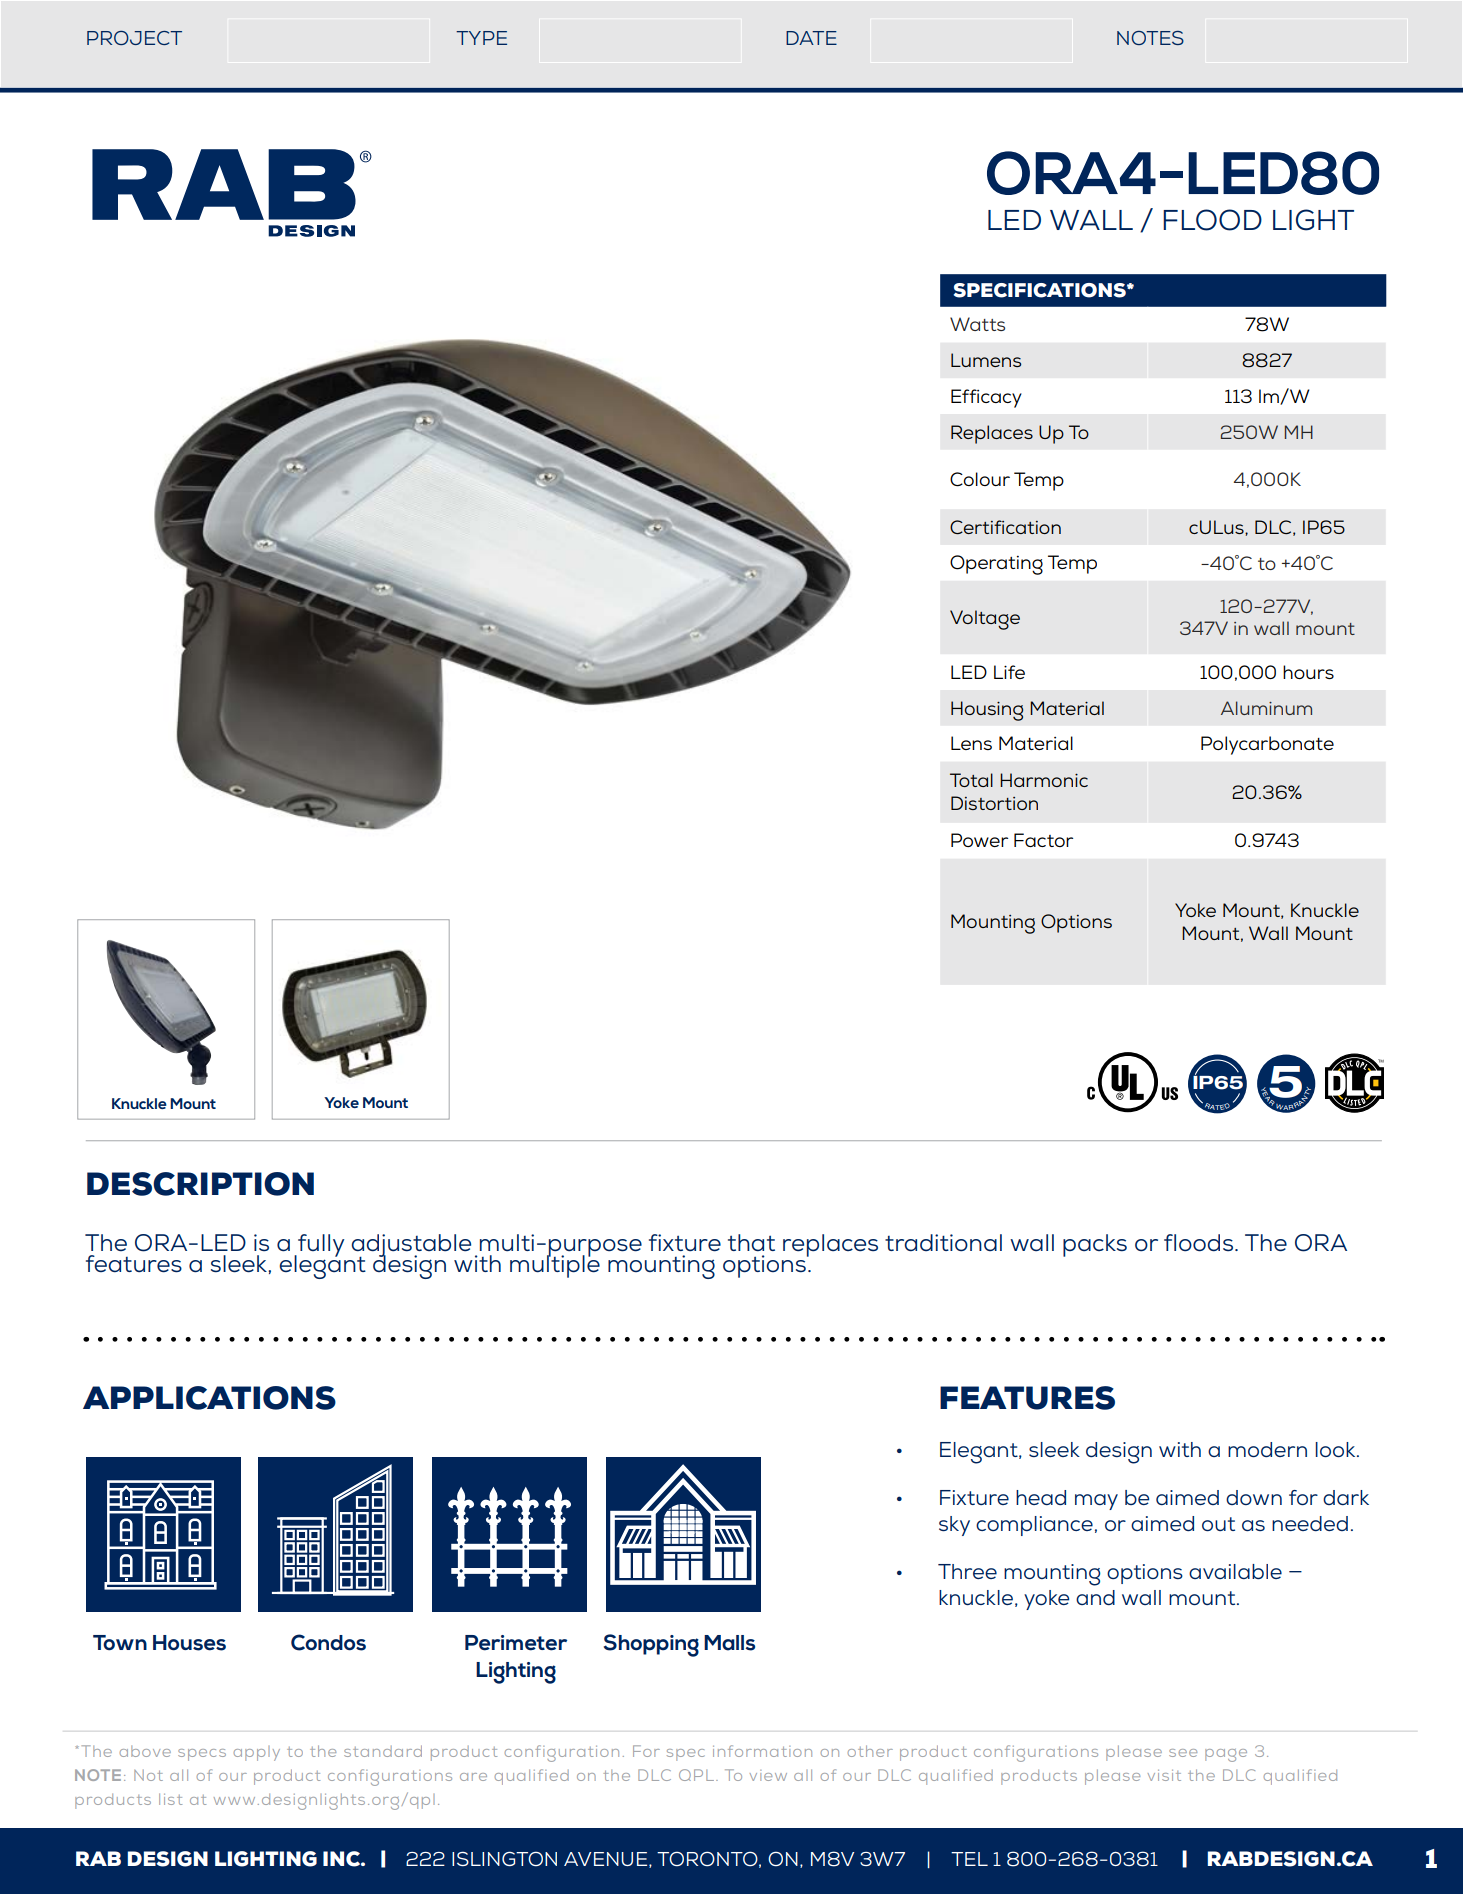 Image resolution: width=1463 pixels, height=1894 pixels. I want to click on Watts, so click(977, 324).
